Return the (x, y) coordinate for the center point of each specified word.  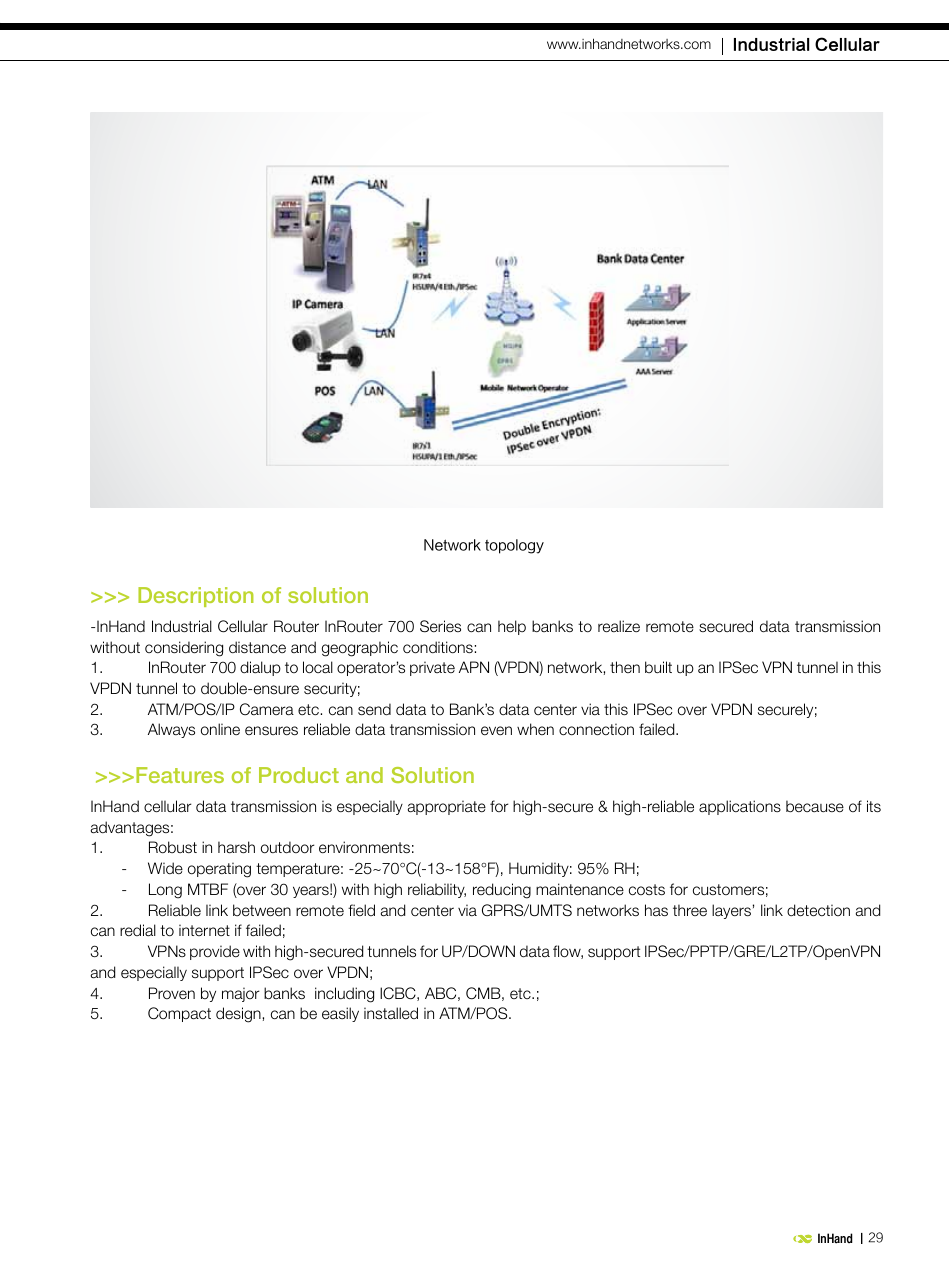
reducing (502, 891)
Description (196, 597)
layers (731, 911)
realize (619, 626)
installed (391, 1013)
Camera (267, 709)
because (815, 806)
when (535, 729)
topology (514, 546)
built (658, 667)
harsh (236, 847)
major (241, 994)
